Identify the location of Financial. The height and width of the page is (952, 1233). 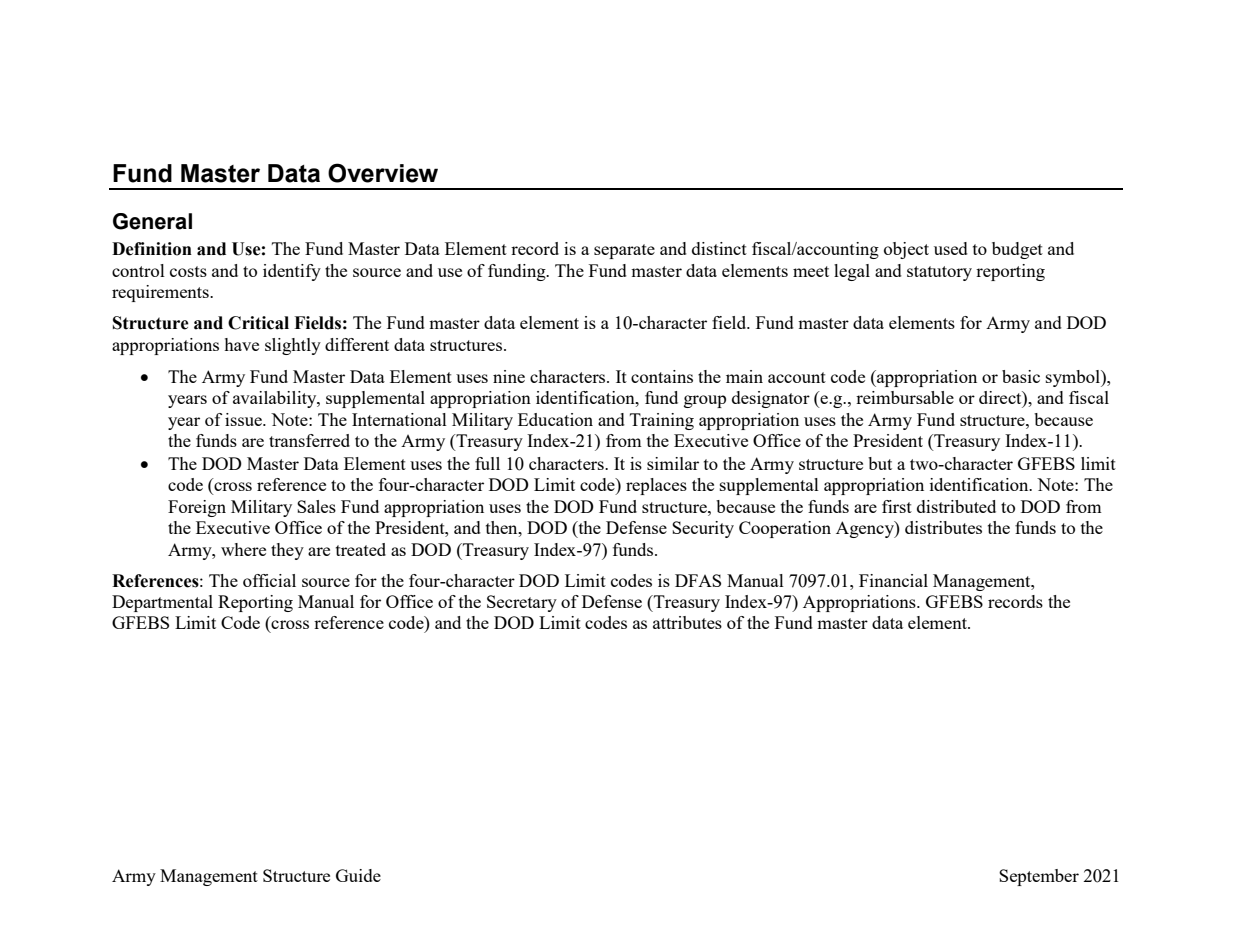
(893, 580).
